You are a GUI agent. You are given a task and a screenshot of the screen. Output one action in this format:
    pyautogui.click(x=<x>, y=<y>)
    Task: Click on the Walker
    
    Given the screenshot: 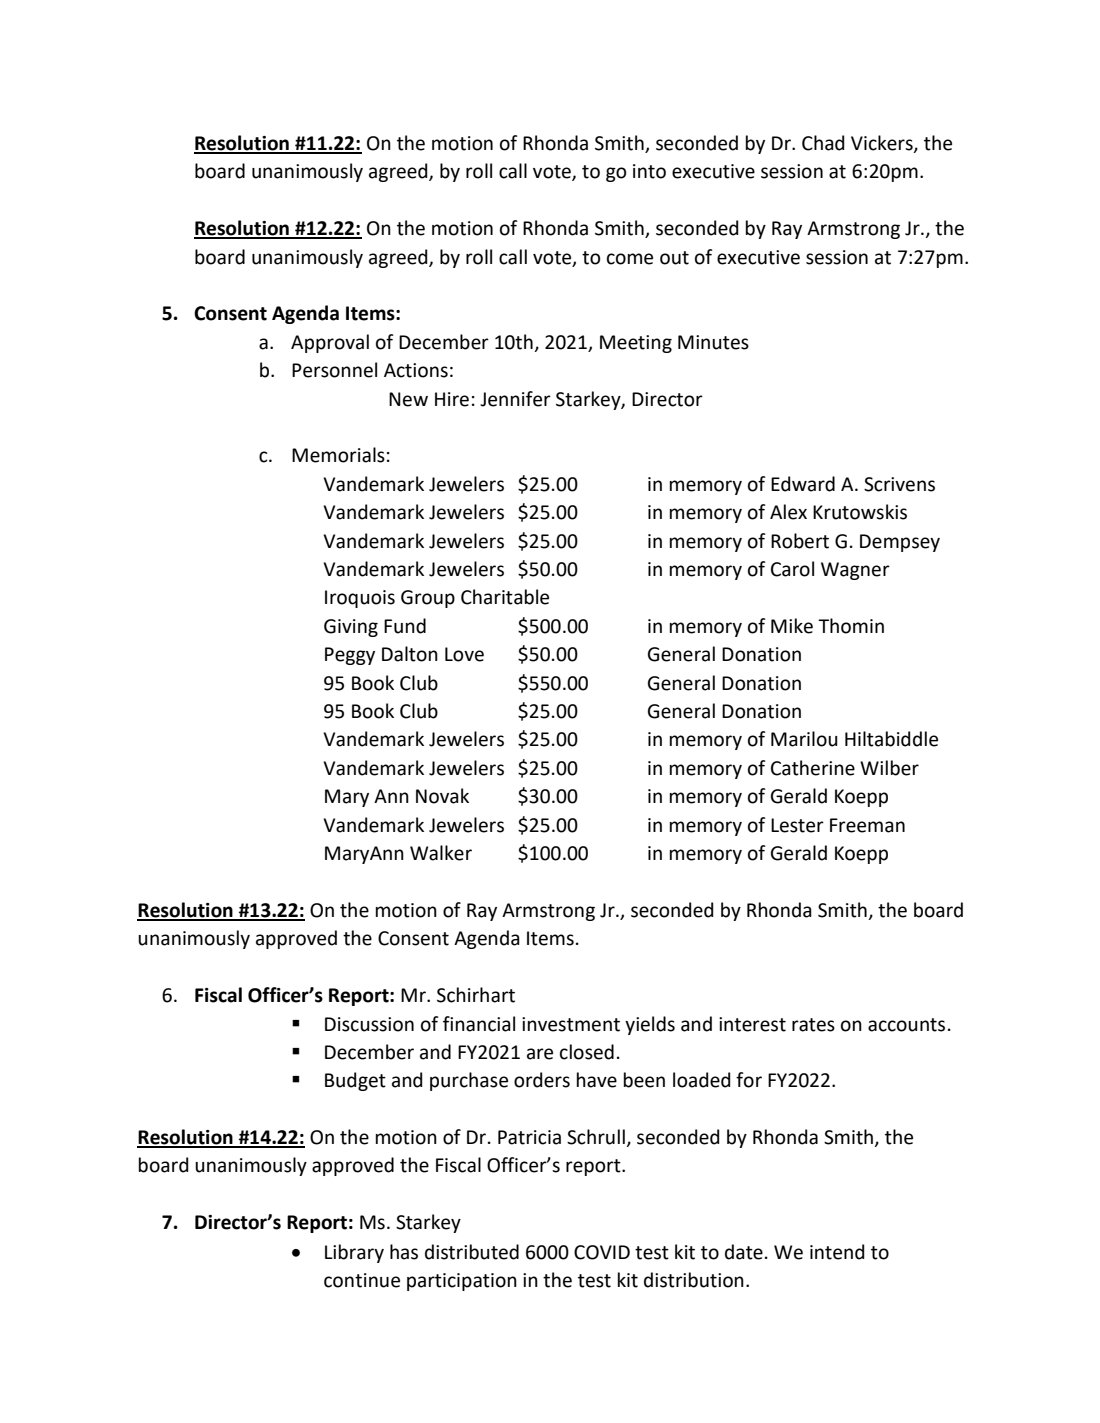 What is the action you would take?
    pyautogui.click(x=441, y=853)
